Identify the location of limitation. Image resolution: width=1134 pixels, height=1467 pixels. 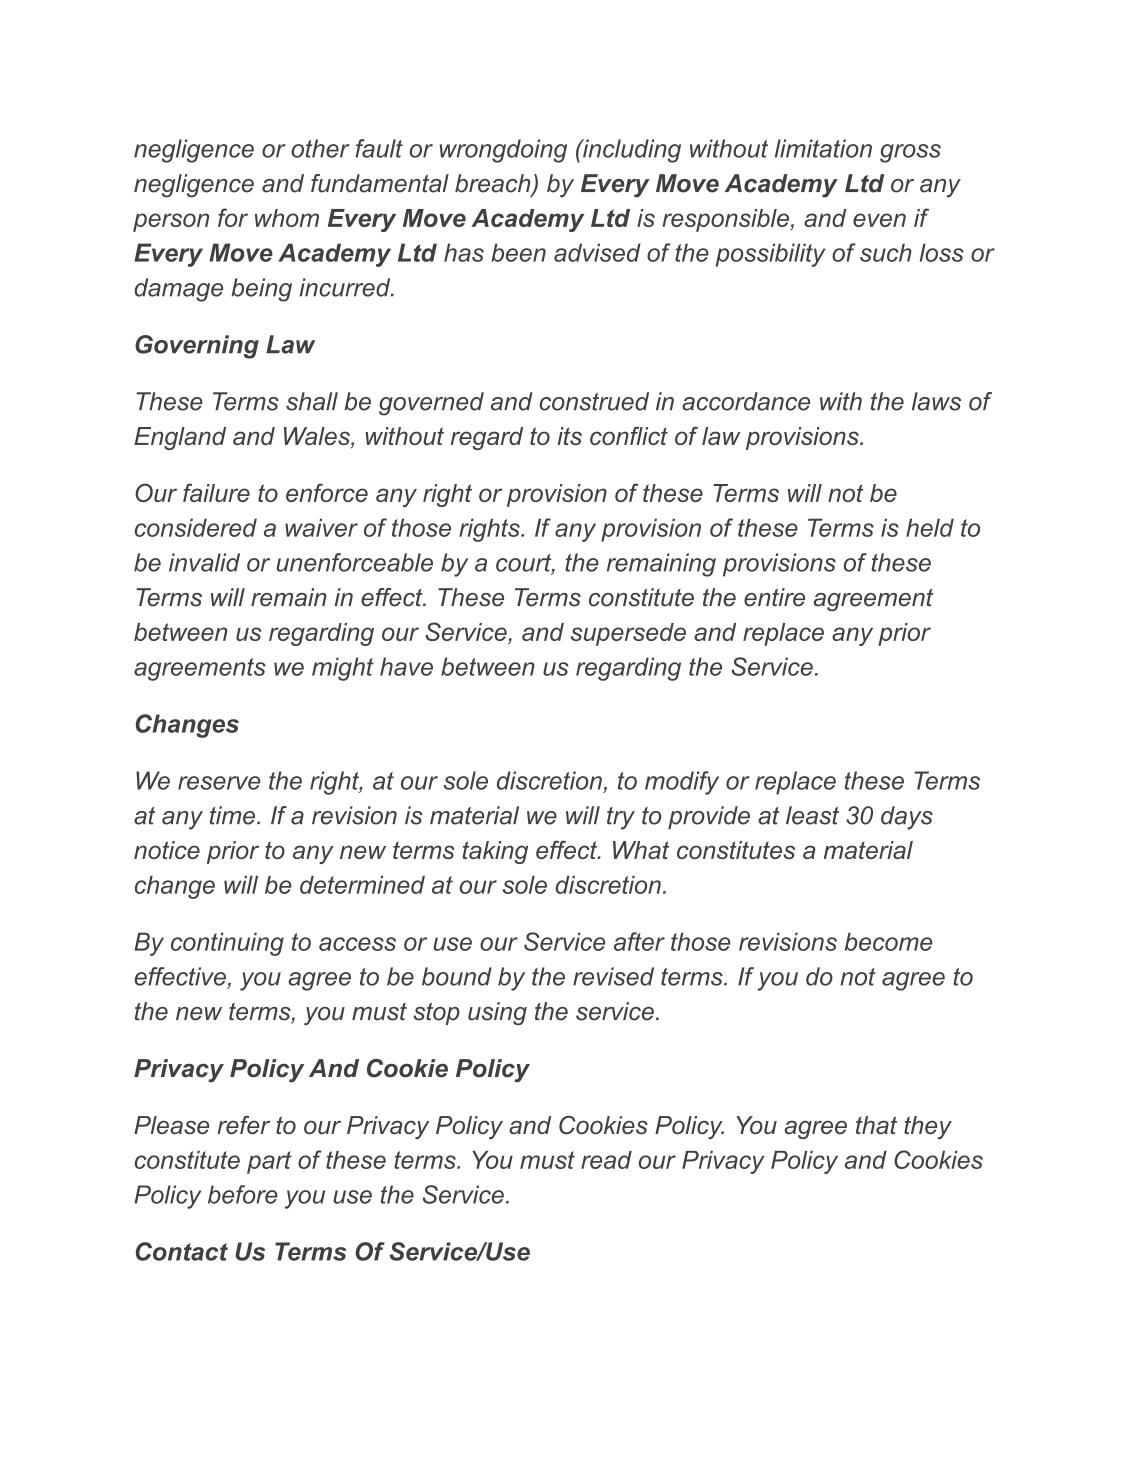
(823, 148).
